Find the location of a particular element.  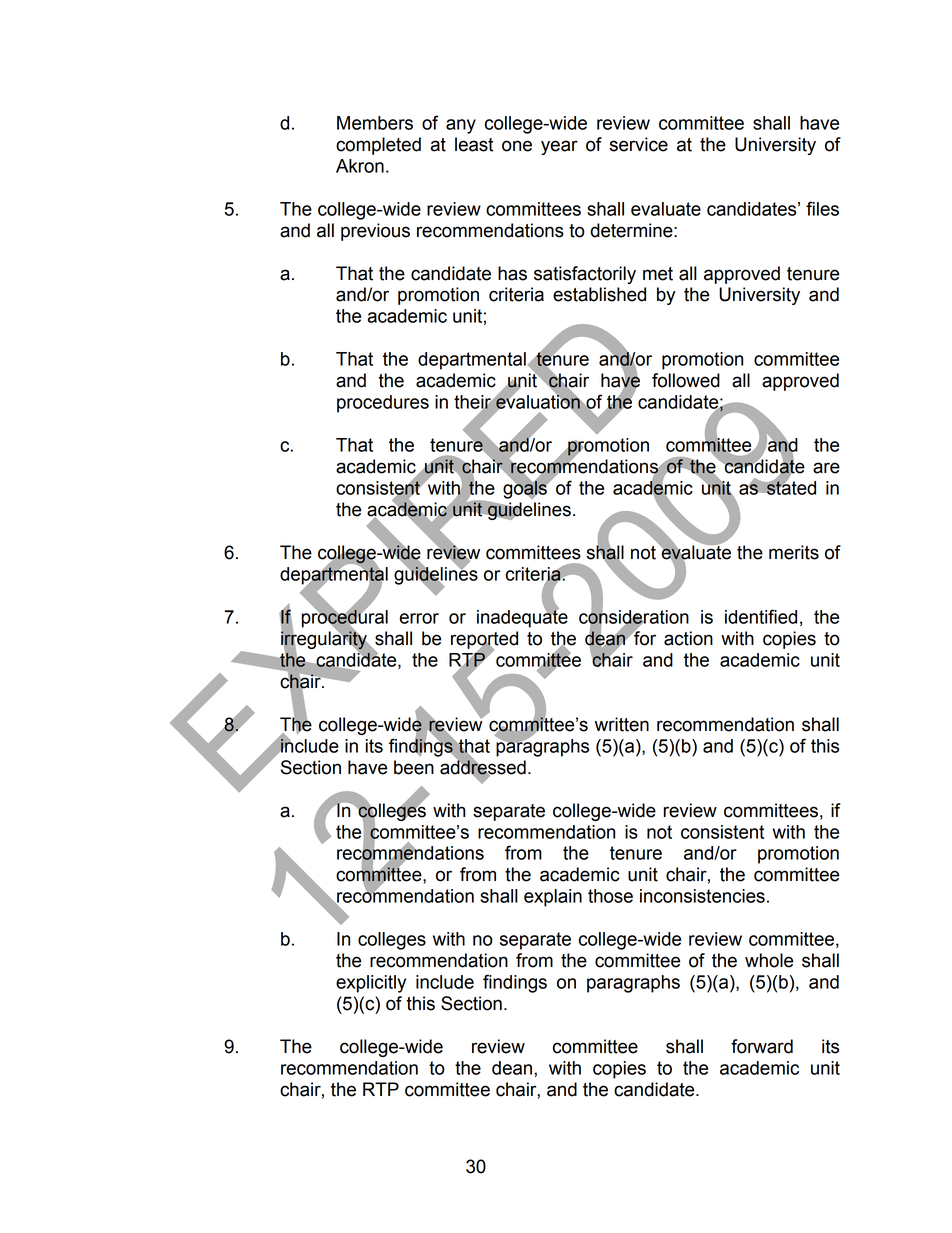

completed is located at coordinates (378, 146).
